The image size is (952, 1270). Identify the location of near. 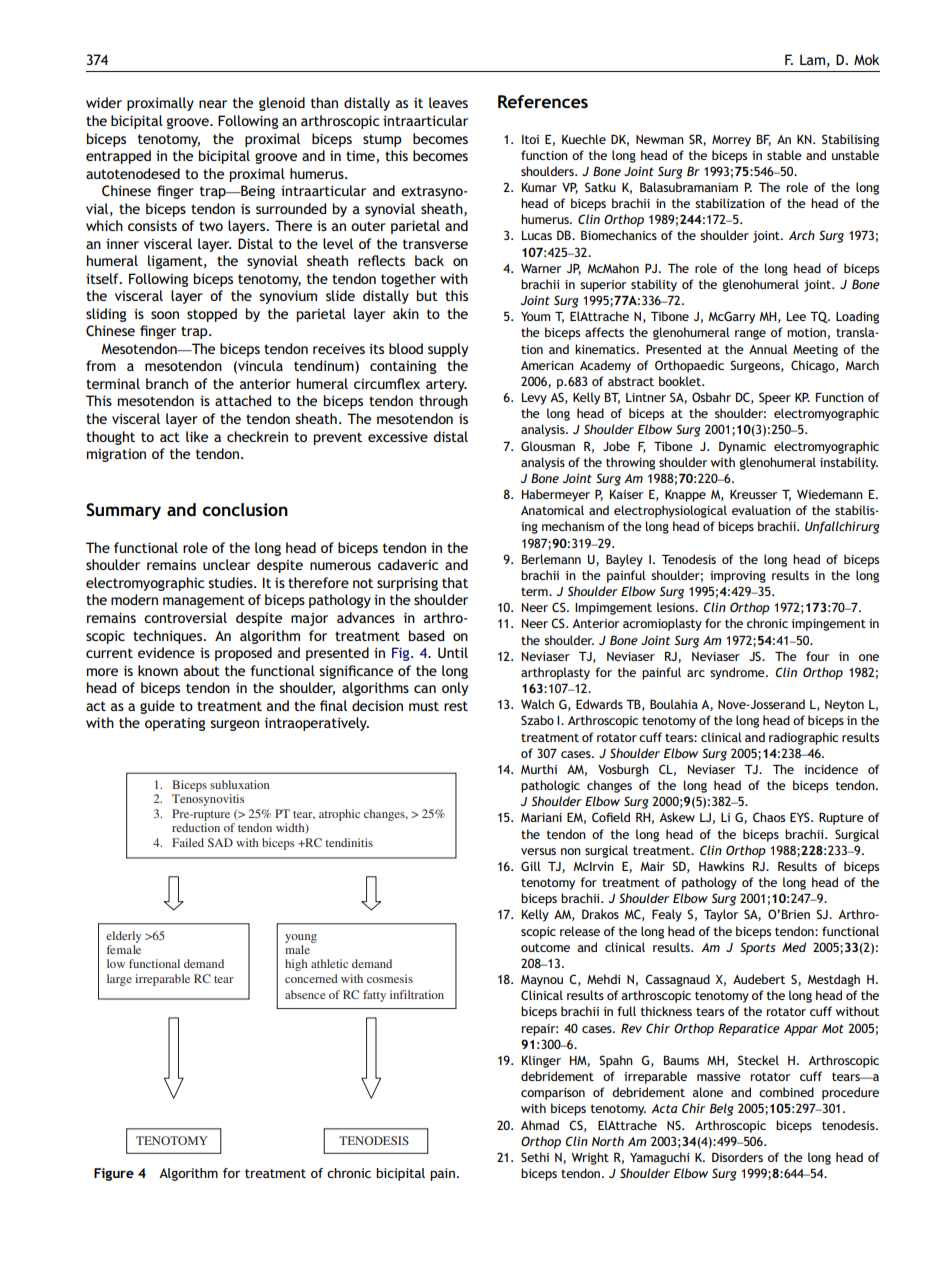
(213, 104).
